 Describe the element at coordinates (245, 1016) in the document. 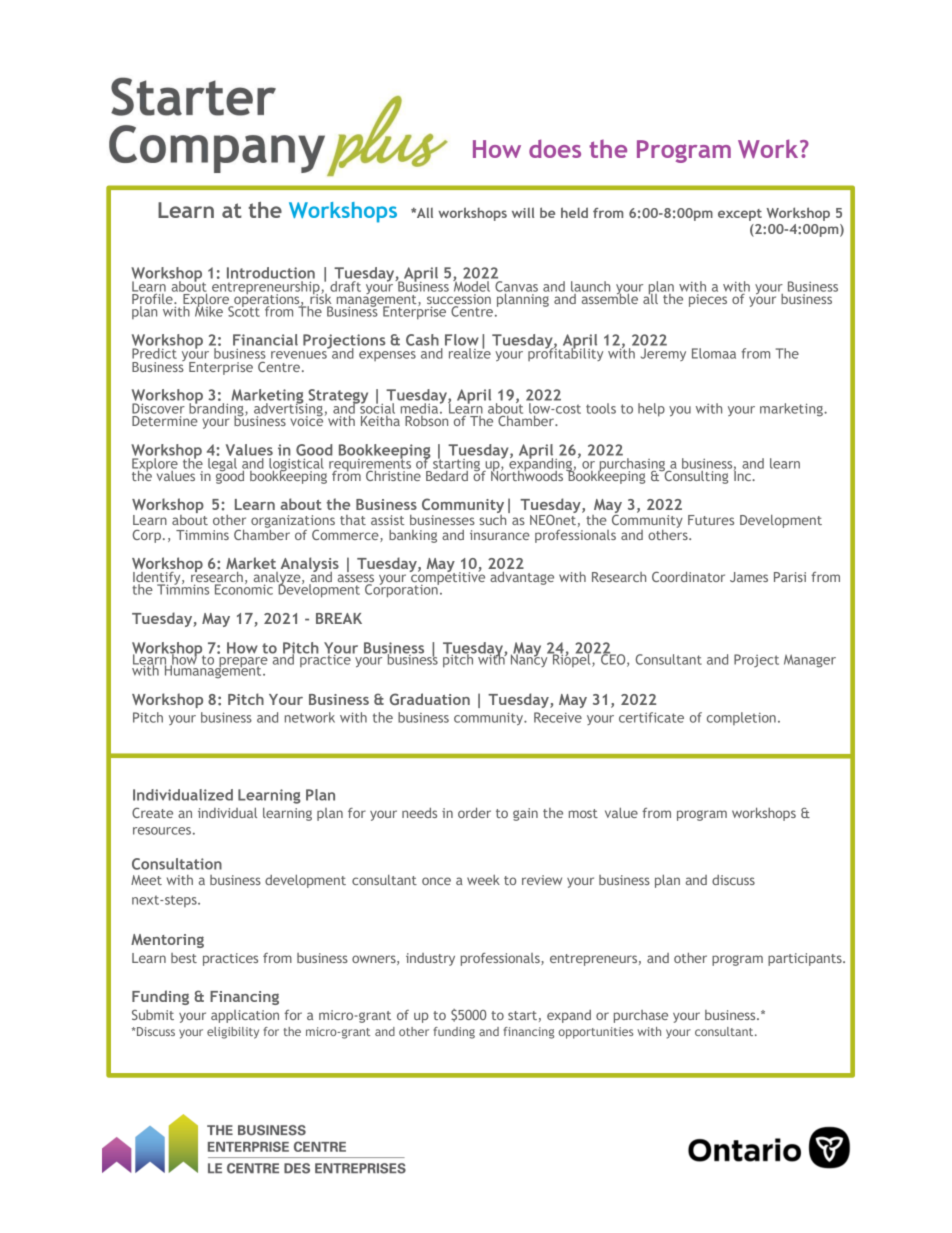

I see `application` at that location.
